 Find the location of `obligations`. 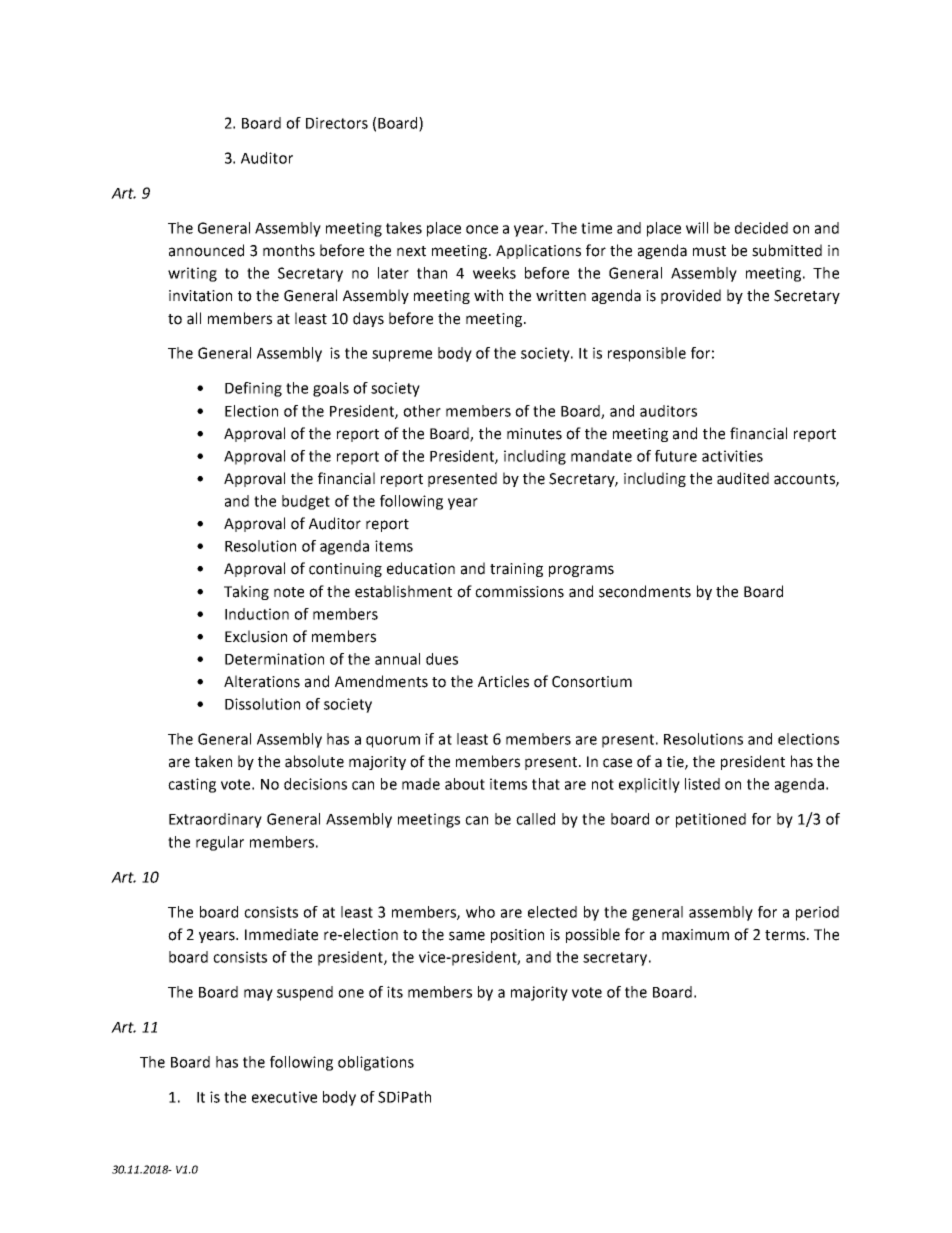

obligations is located at coordinates (376, 1063).
